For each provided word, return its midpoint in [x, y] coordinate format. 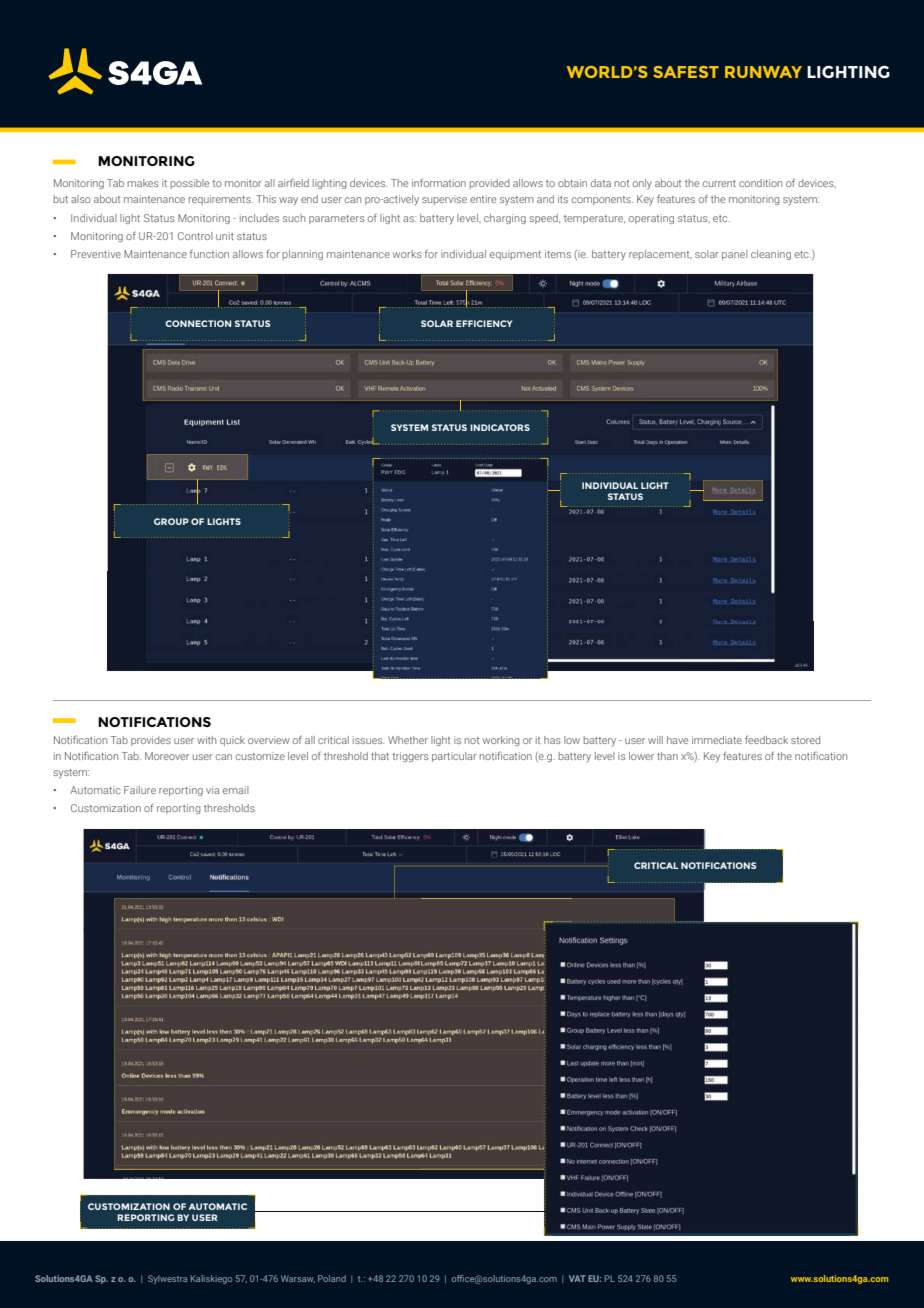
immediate [717, 740]
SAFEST [686, 72]
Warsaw [298, 1279]
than [667, 756]
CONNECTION [198, 323]
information [439, 182]
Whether [408, 740]
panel [735, 255]
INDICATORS [500, 427]
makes [143, 183]
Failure [140, 790]
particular [454, 757]
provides [151, 741]
